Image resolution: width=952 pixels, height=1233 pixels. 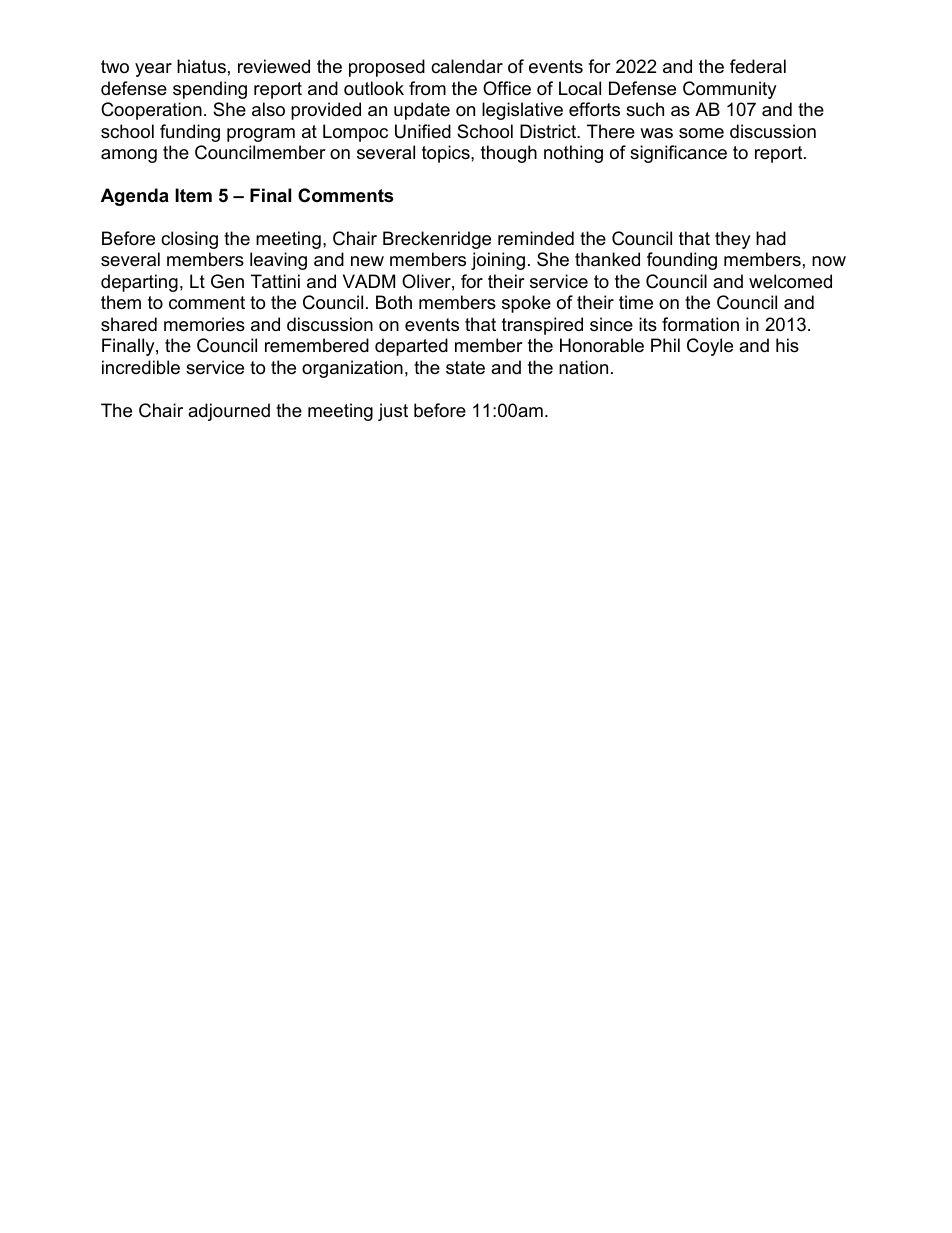 I want to click on federal, so click(x=758, y=66).
